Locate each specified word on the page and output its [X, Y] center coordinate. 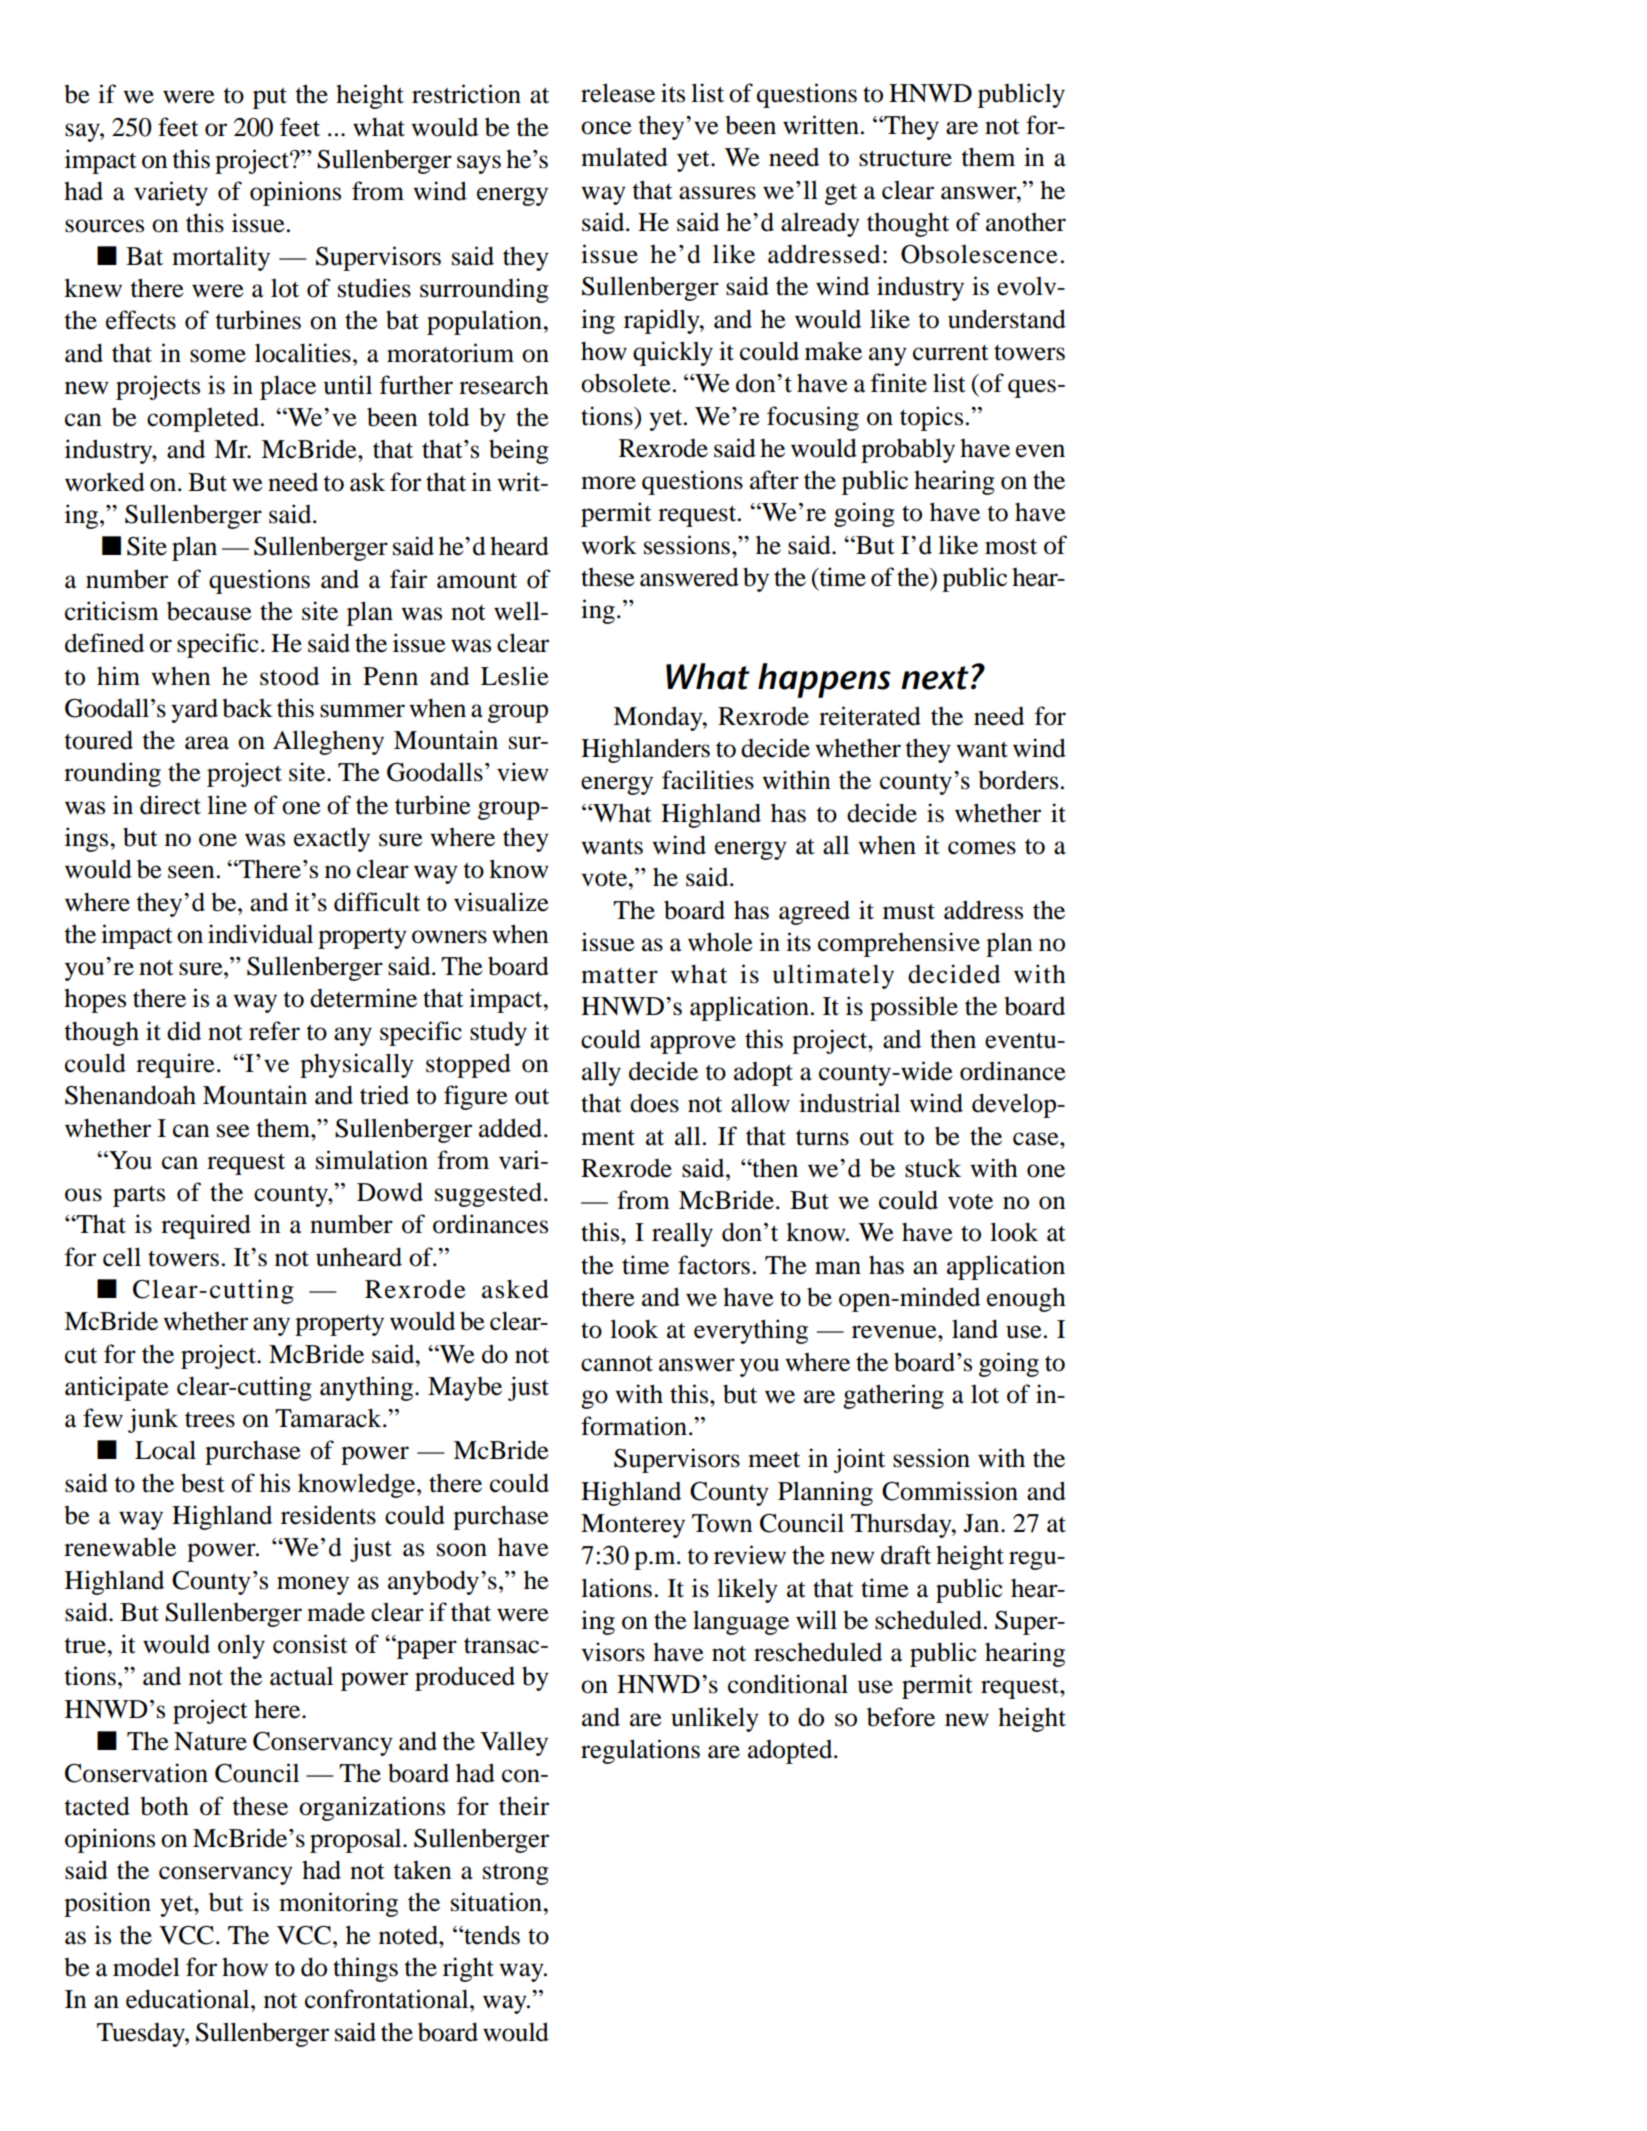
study [498, 1033]
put [270, 98]
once [606, 128]
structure [905, 158]
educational [189, 1999]
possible [914, 1008]
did [184, 1031]
